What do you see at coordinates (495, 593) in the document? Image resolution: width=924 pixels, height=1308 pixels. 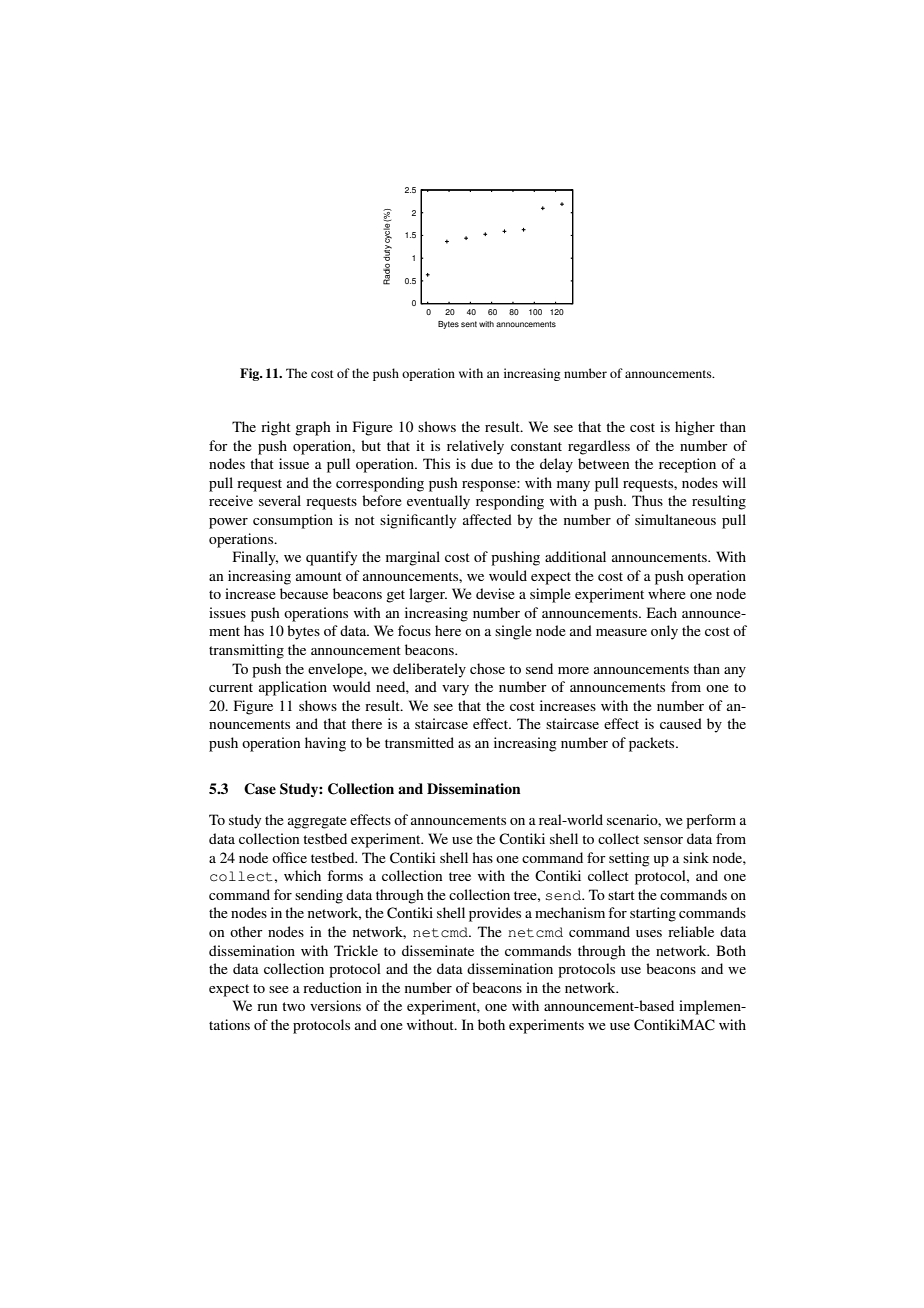 I see `devise` at bounding box center [495, 593].
